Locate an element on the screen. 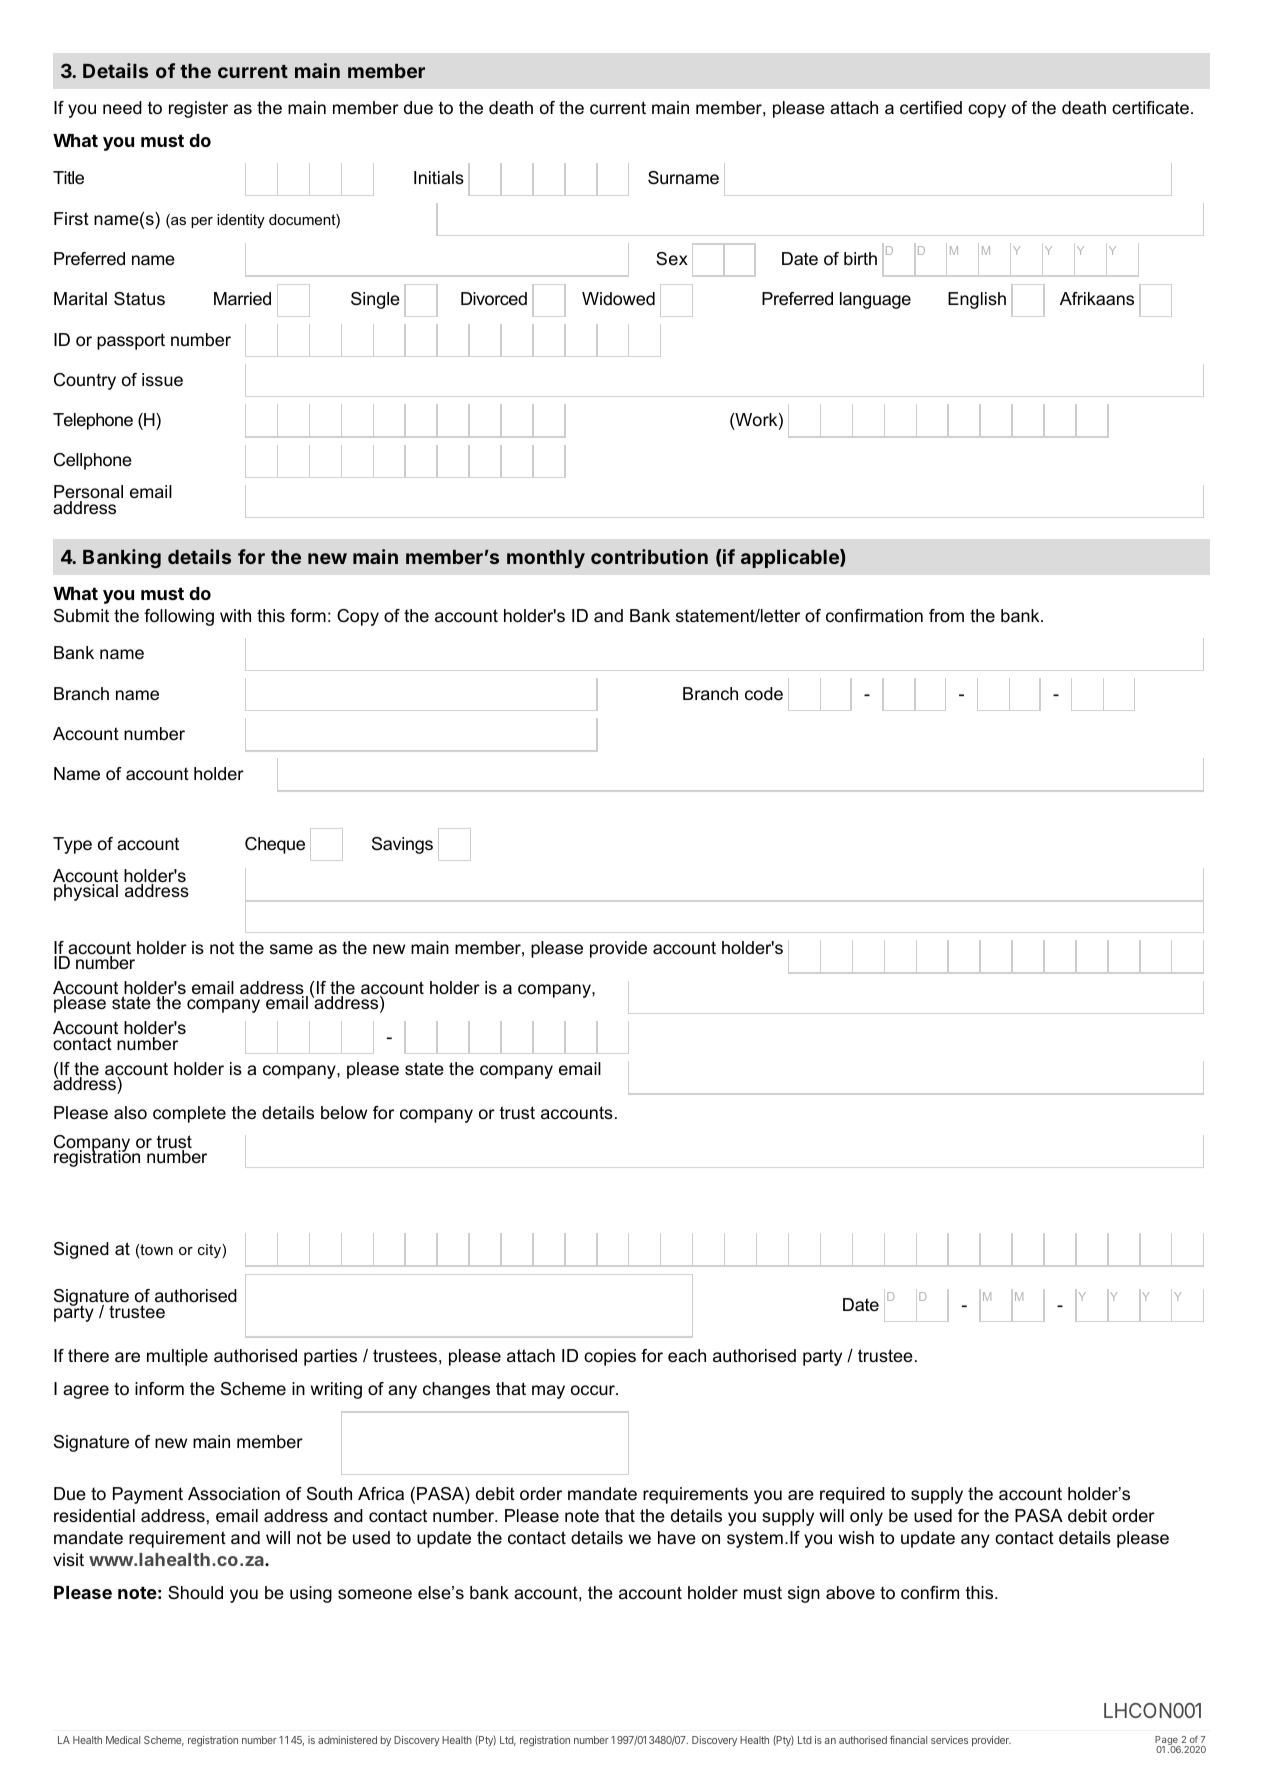 This screenshot has height=1787, width=1263. same is located at coordinates (291, 949).
